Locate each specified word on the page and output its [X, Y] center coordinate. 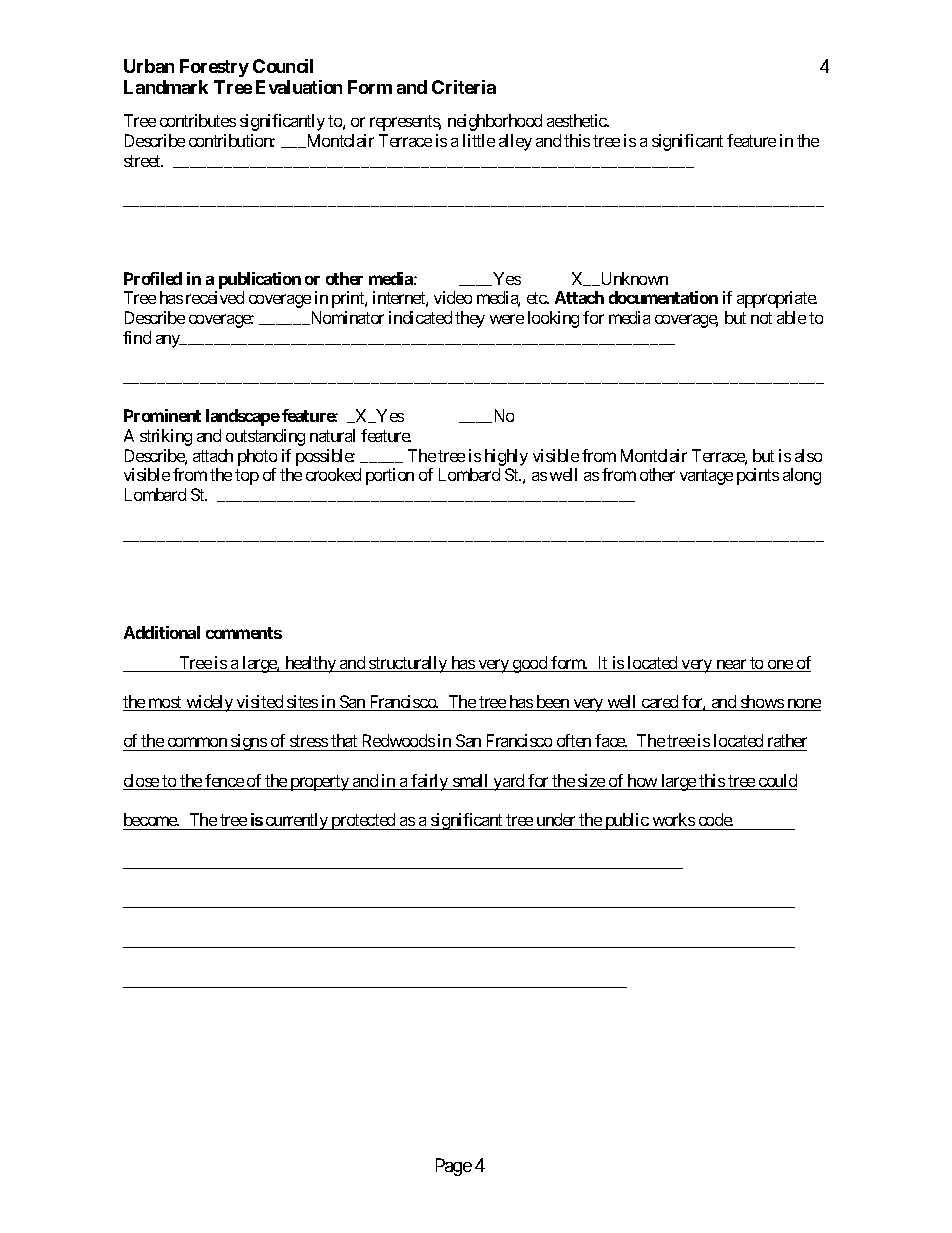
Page [454, 1167]
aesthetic [577, 120]
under [556, 819]
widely [209, 703]
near [731, 665]
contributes [198, 120]
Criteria [464, 87]
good [530, 664]
